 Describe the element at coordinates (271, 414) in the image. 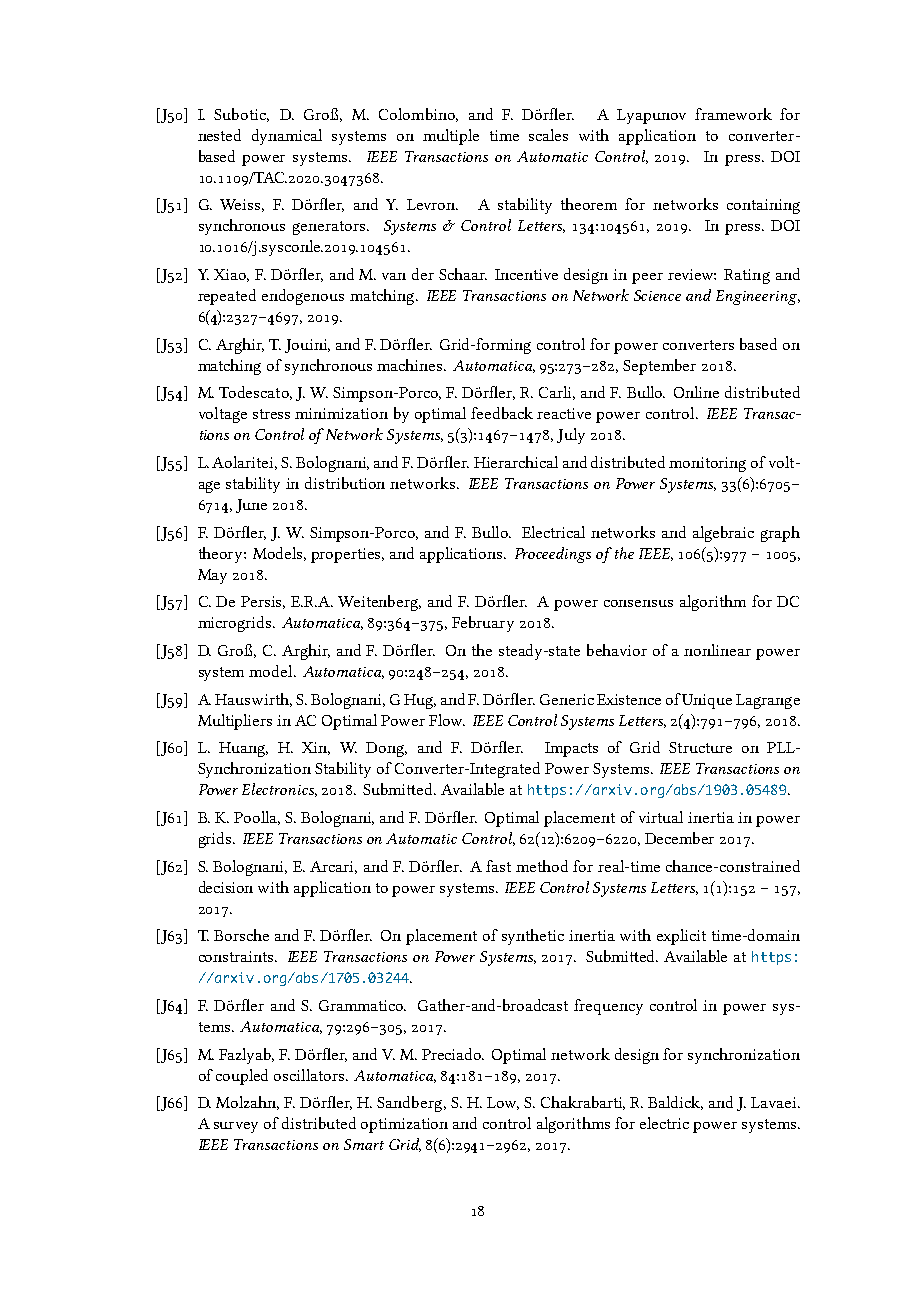

I see `stress` at that location.
